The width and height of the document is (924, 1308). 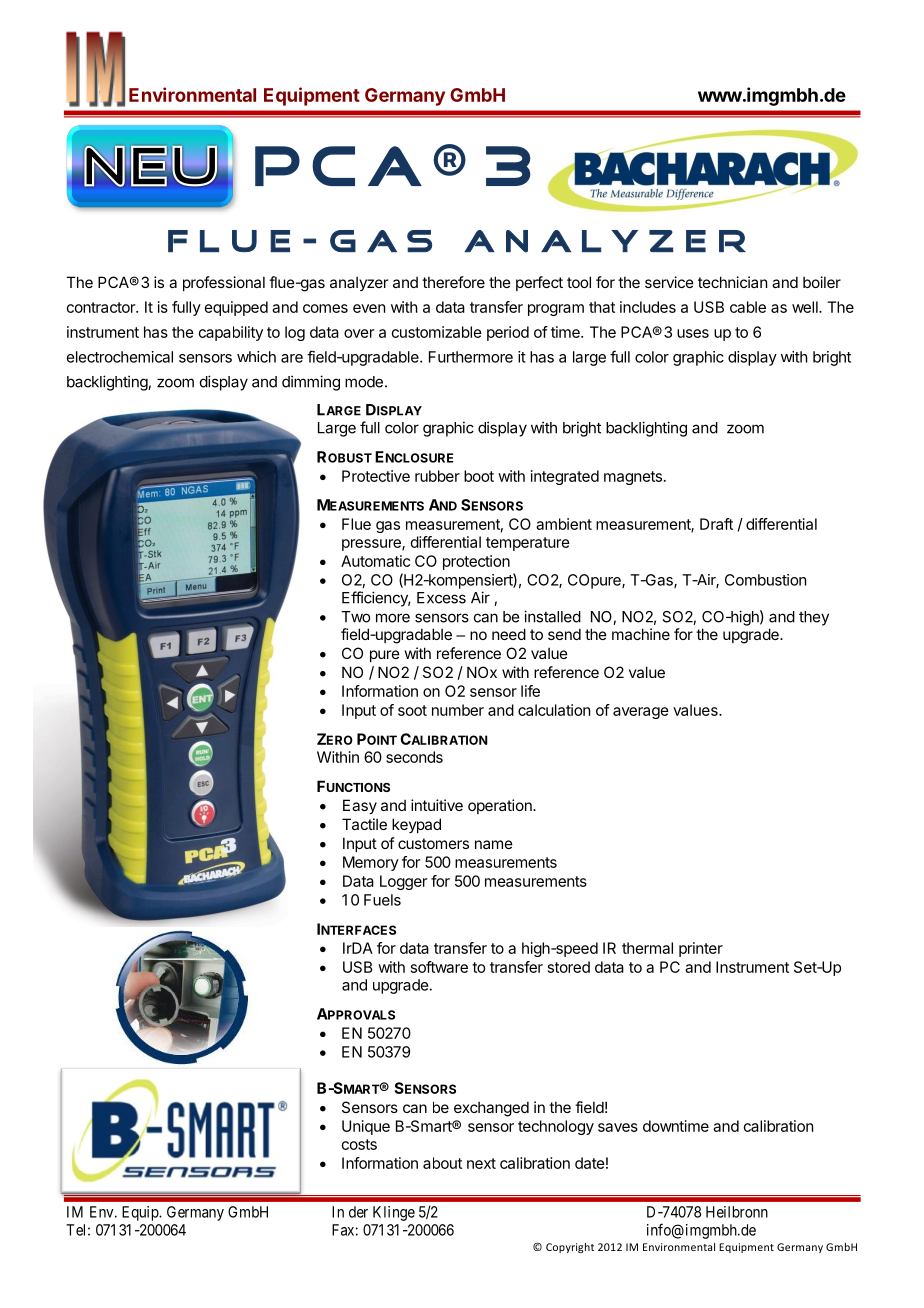 I want to click on average, so click(x=641, y=713).
